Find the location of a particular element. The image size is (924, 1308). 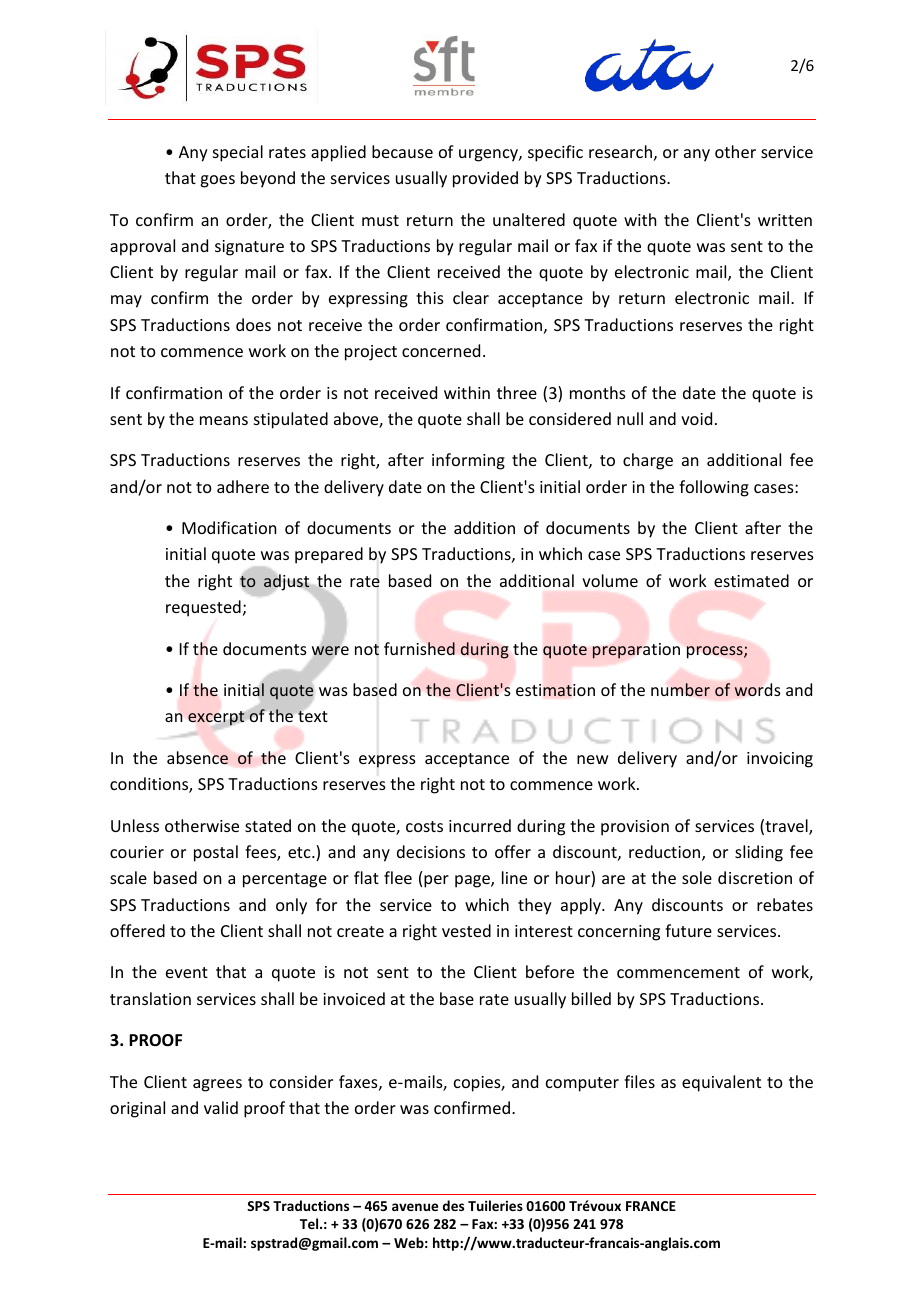

incurred is located at coordinates (480, 825).
